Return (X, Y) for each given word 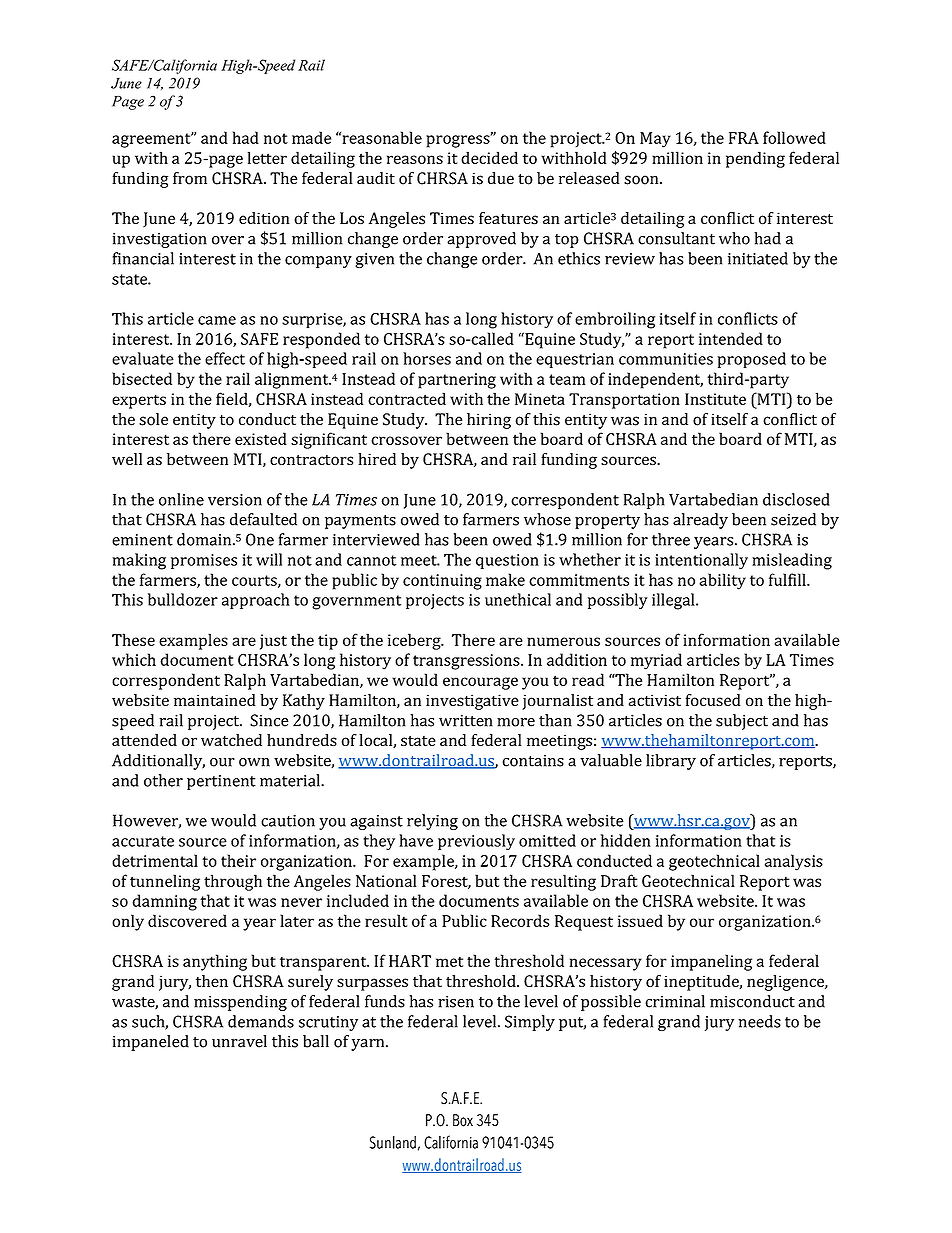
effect (225, 358)
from (190, 178)
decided (489, 157)
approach (256, 601)
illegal (674, 601)
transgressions (467, 662)
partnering (457, 381)
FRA (744, 138)
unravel (239, 1041)
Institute (715, 399)
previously (476, 842)
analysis (794, 862)
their (238, 860)
